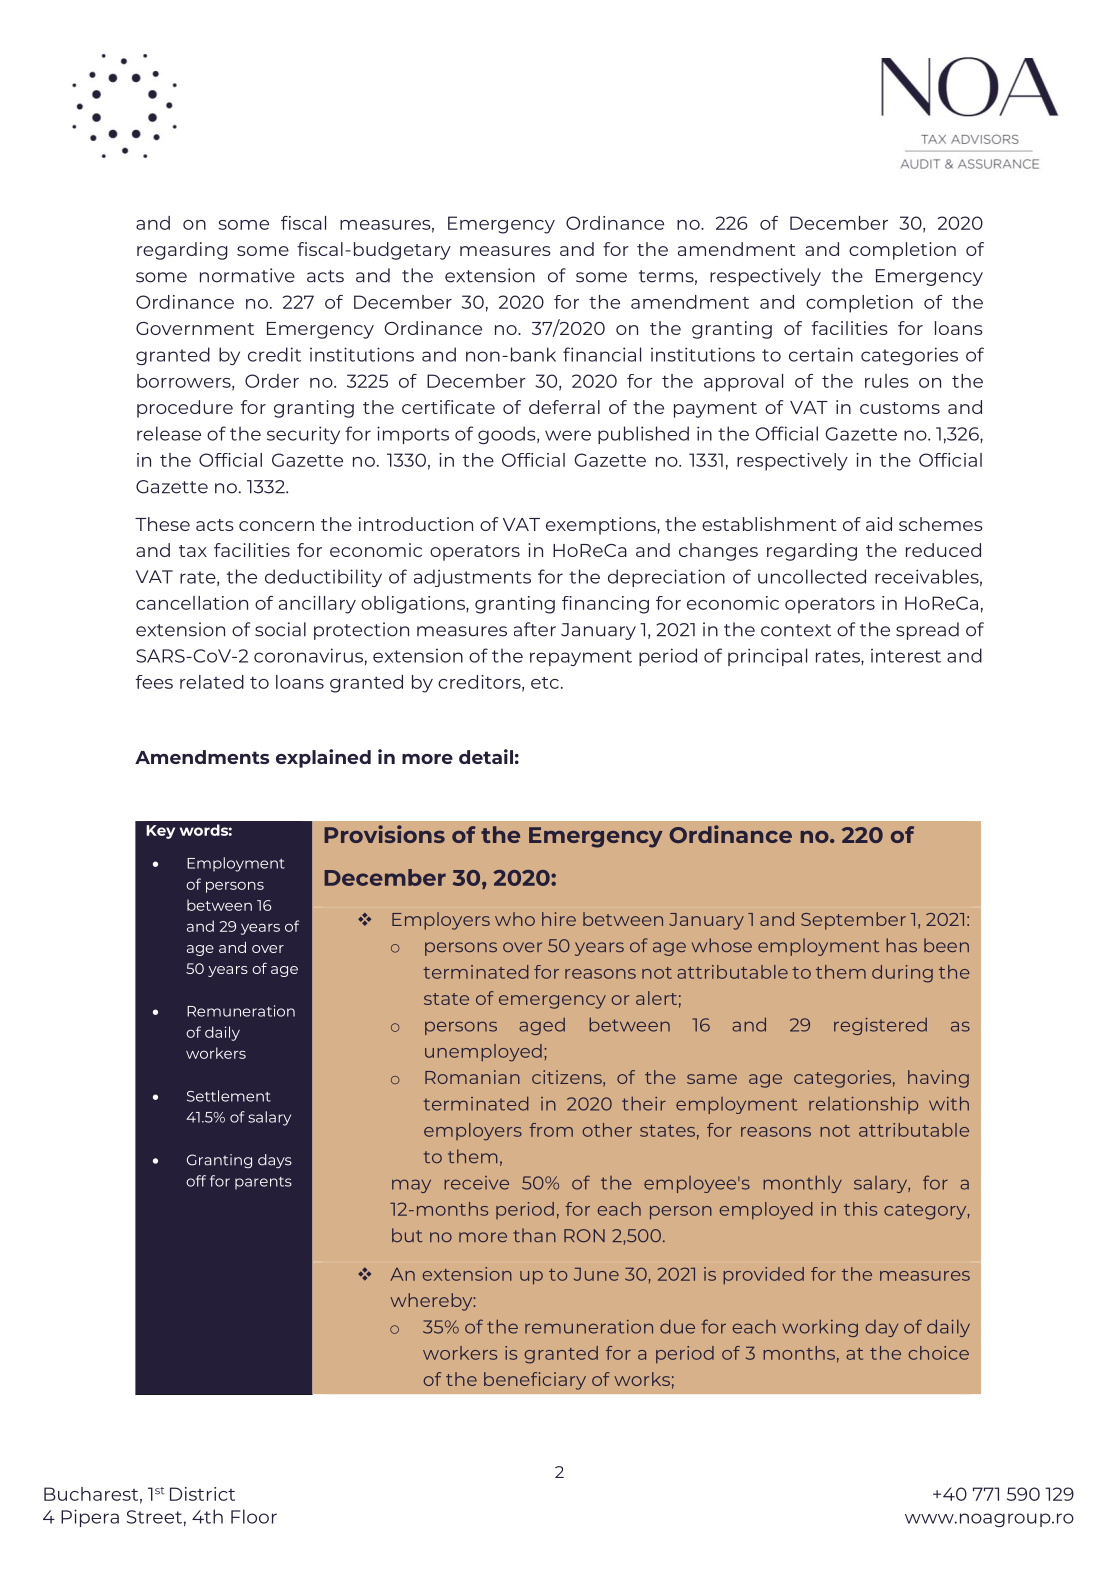 This image has height=1582, width=1119. What do you see at coordinates (545, 683) in the image?
I see `etc` at bounding box center [545, 683].
